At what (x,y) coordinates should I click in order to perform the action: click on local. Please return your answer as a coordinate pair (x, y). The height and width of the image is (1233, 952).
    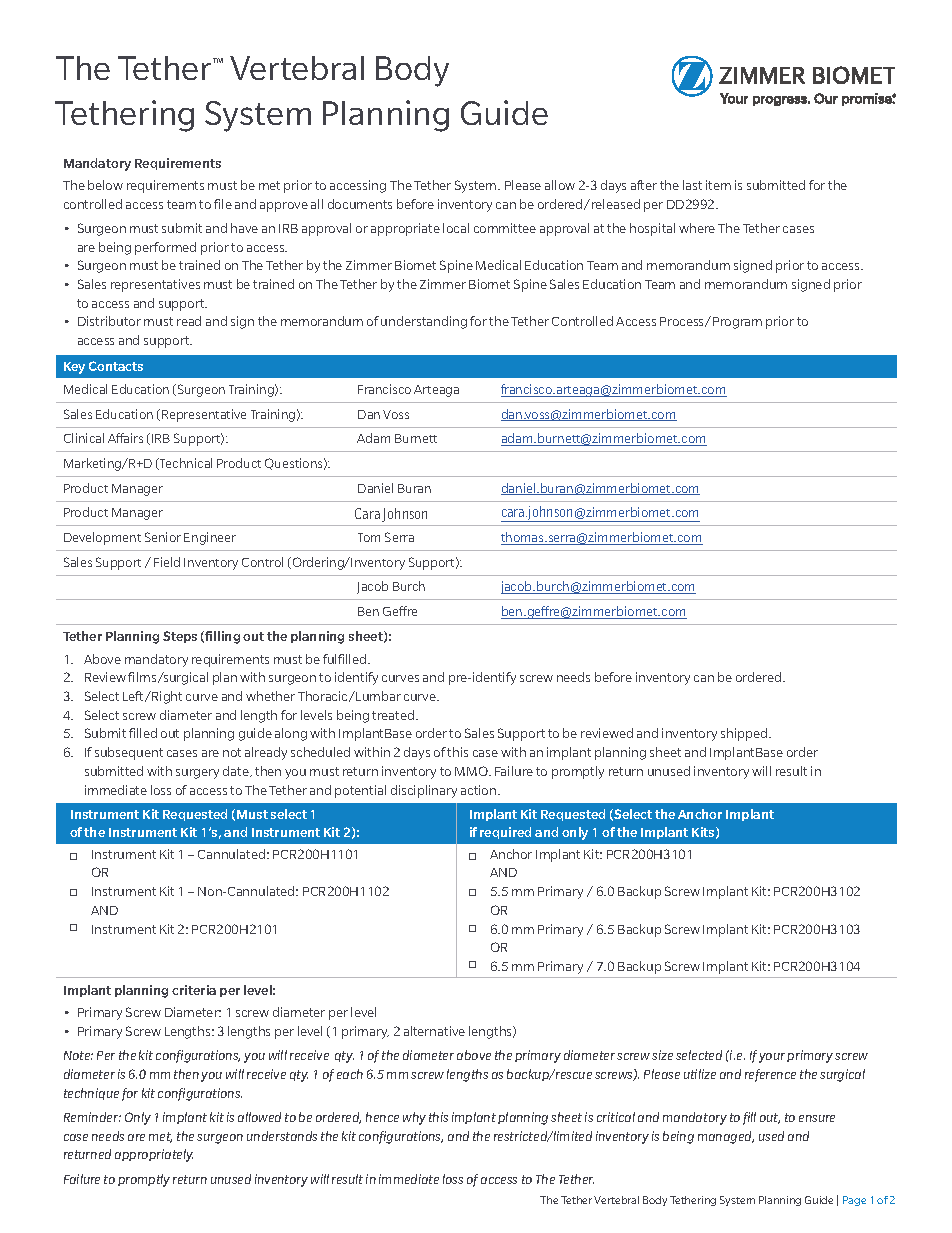
    Looking at the image, I should click on (456, 228).
